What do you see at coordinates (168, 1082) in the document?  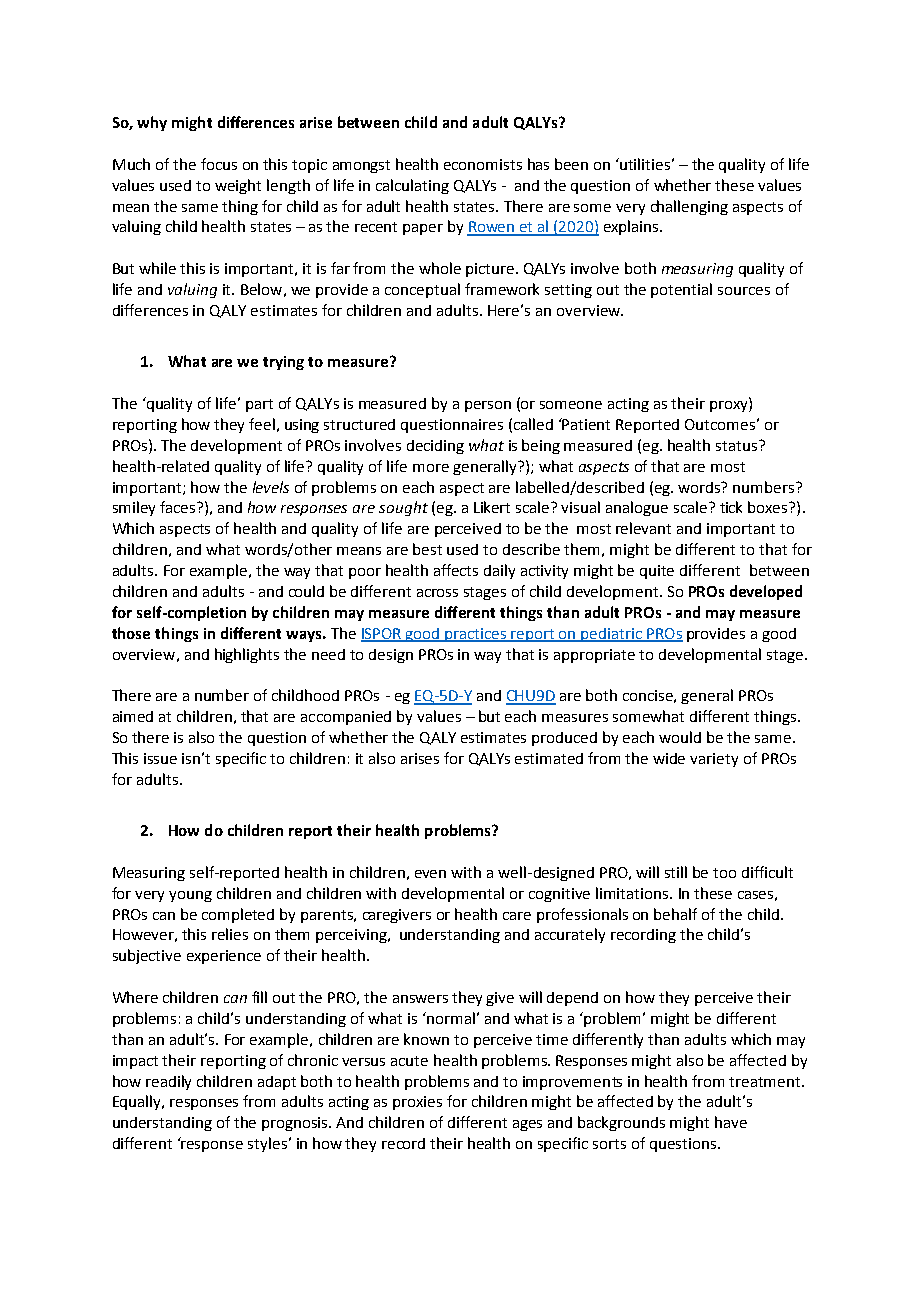 I see `readily` at bounding box center [168, 1082].
